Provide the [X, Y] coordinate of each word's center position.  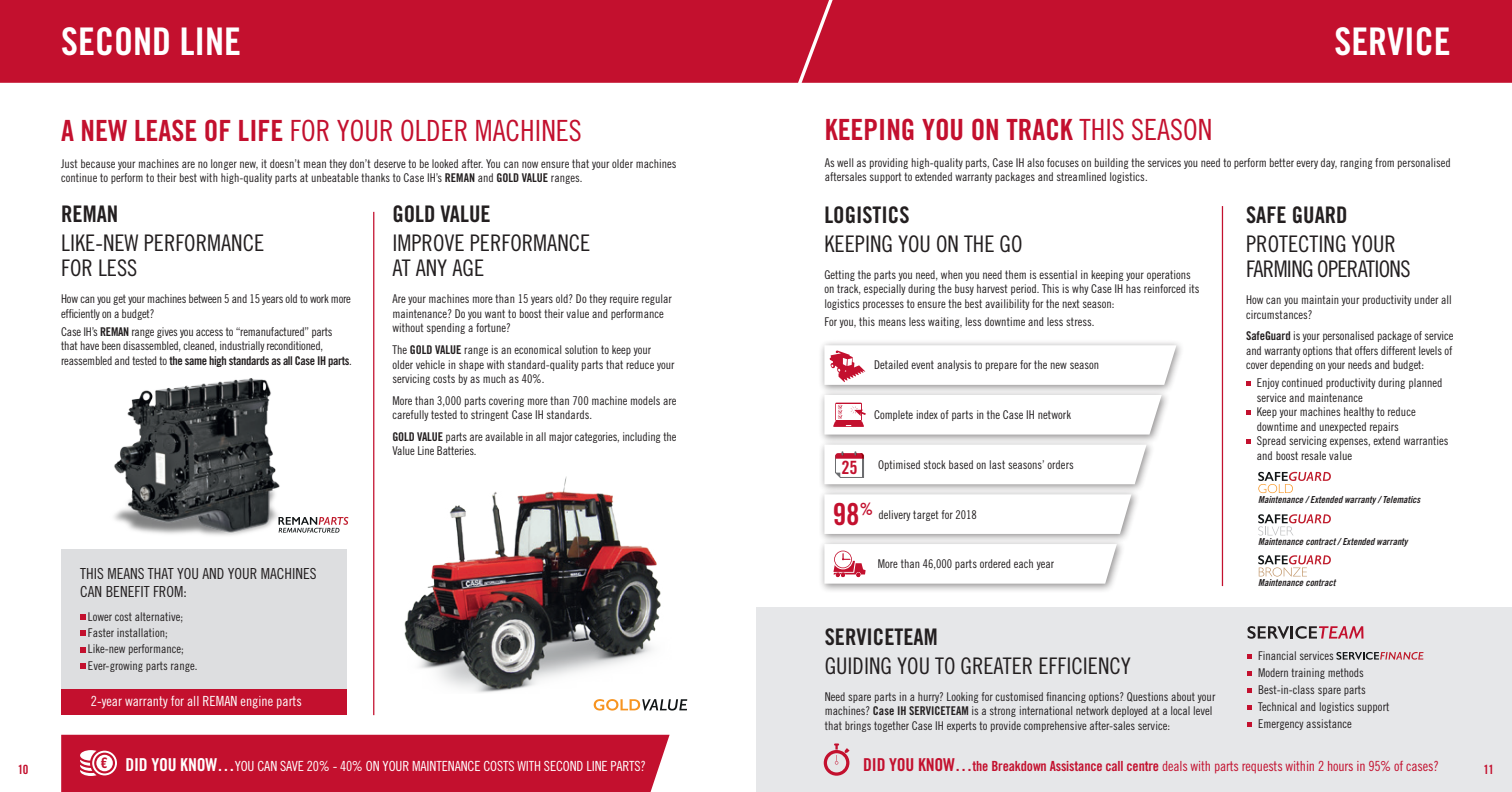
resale [1313, 455]
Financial [1277, 655]
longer [224, 164]
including [642, 437]
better [1281, 162]
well [845, 162]
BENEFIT [128, 591]
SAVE [292, 766]
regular [657, 299]
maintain [1320, 299]
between [205, 298]
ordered [995, 563]
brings [858, 726]
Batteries [456, 450]
